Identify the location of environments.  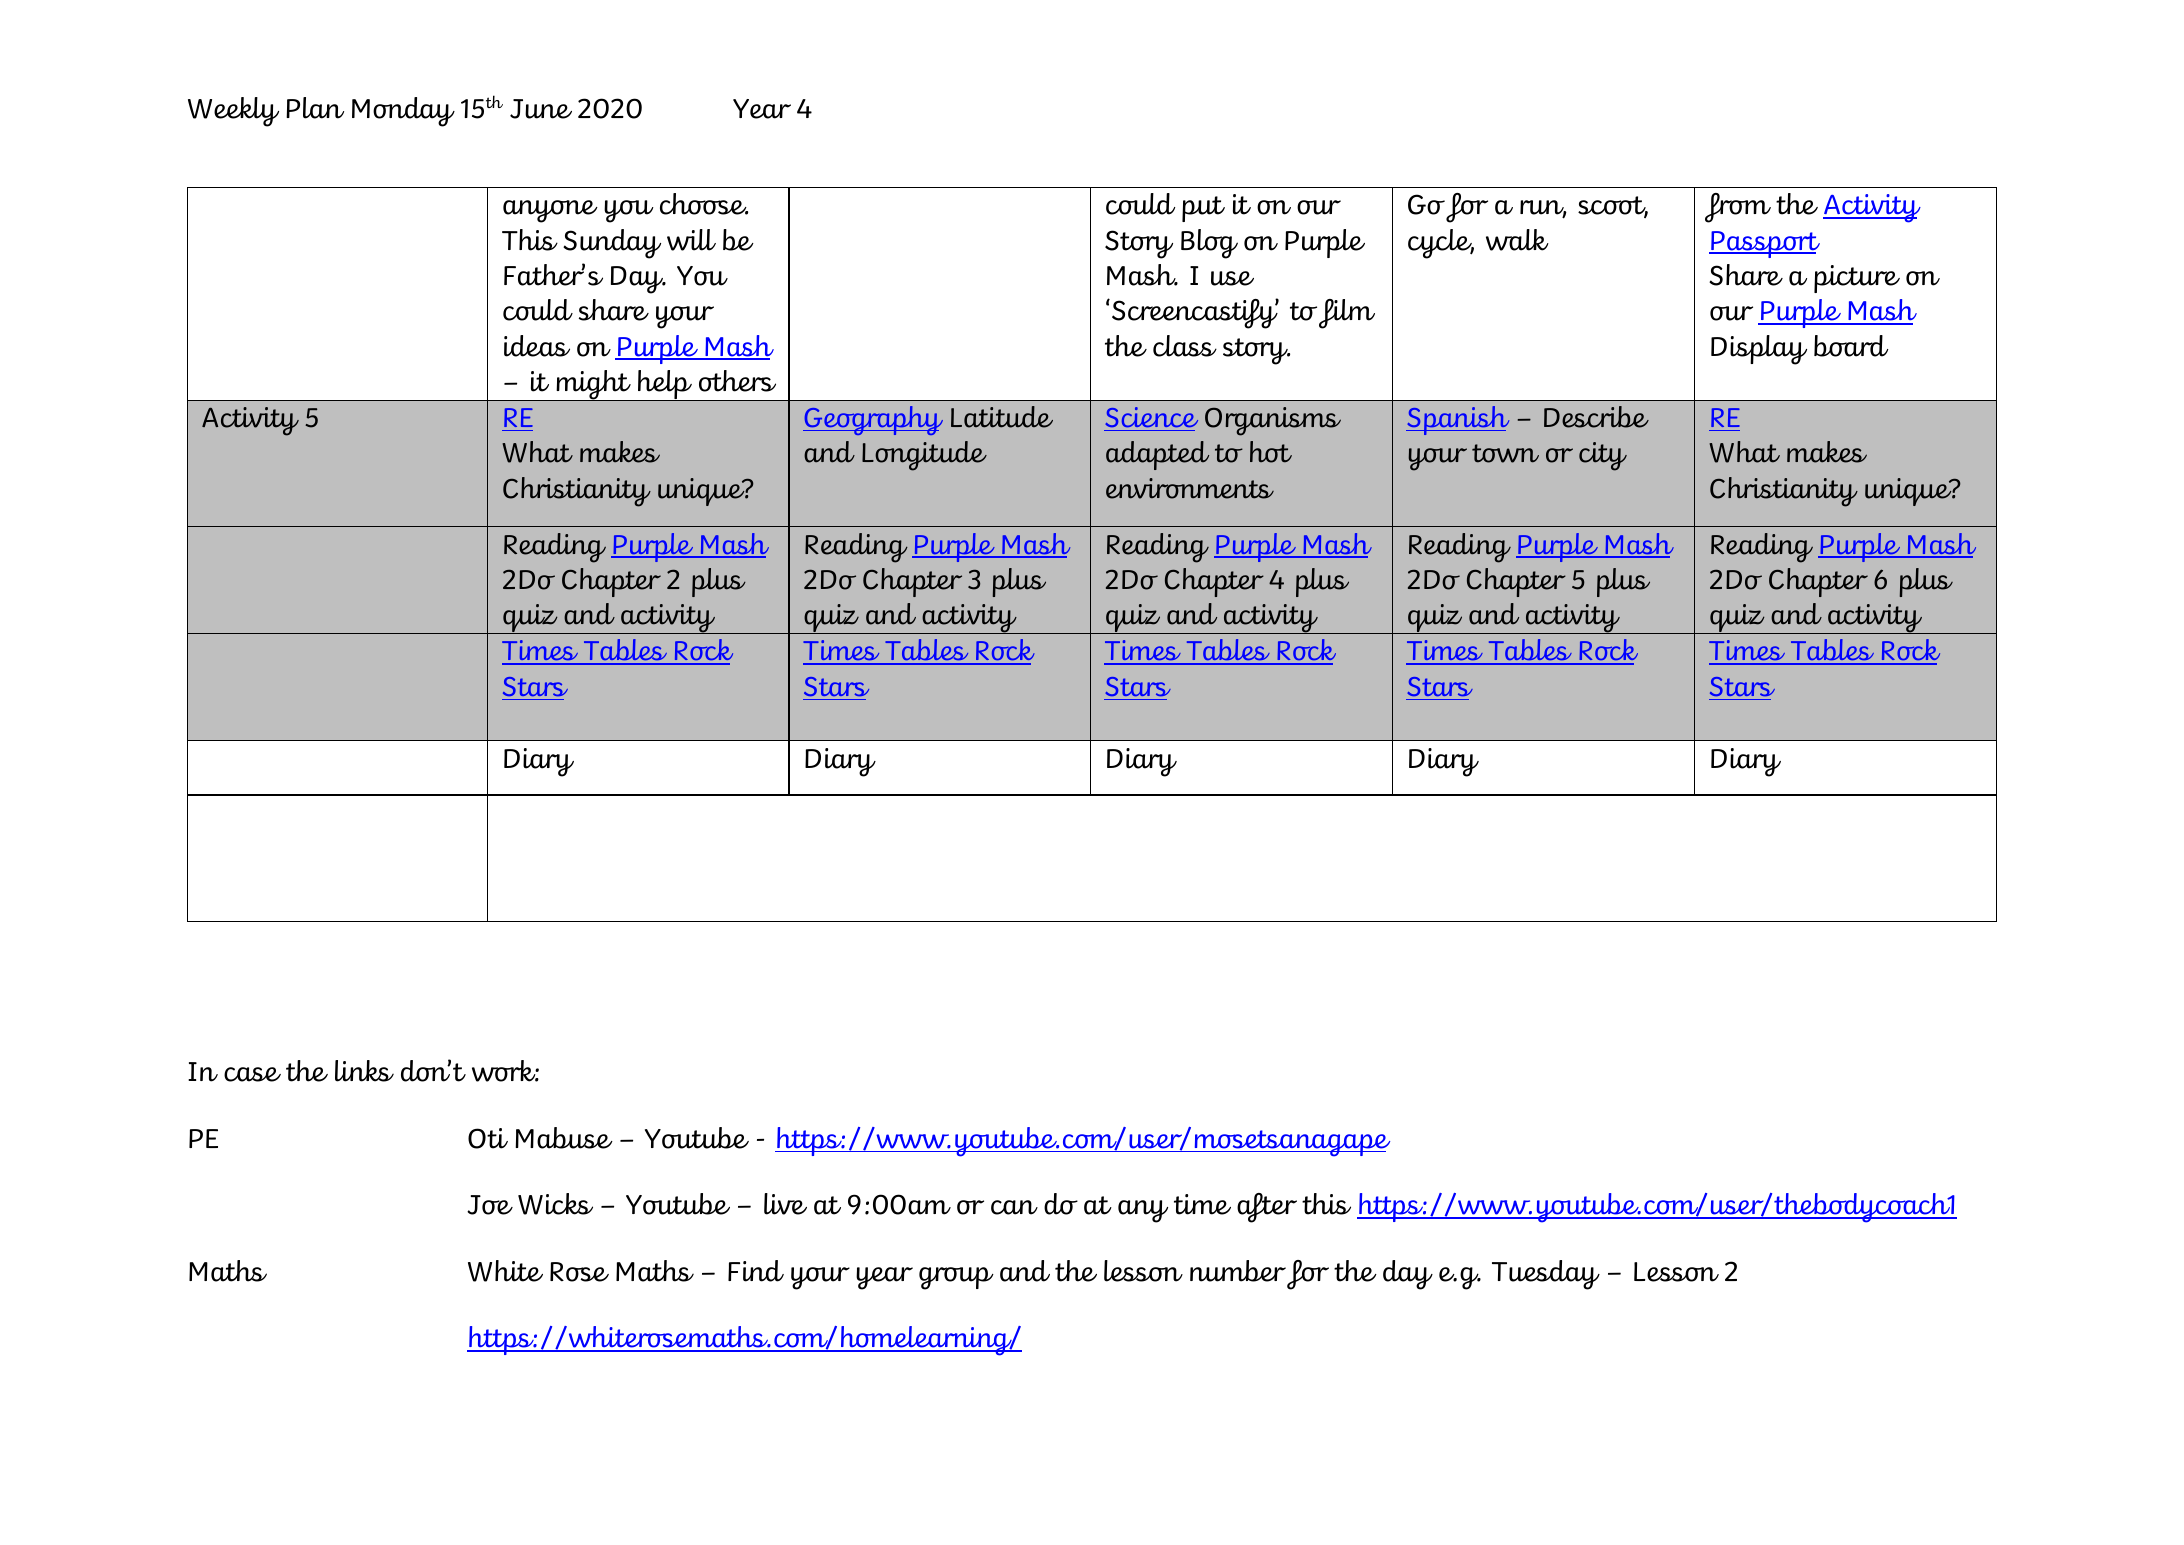
(1190, 488).
